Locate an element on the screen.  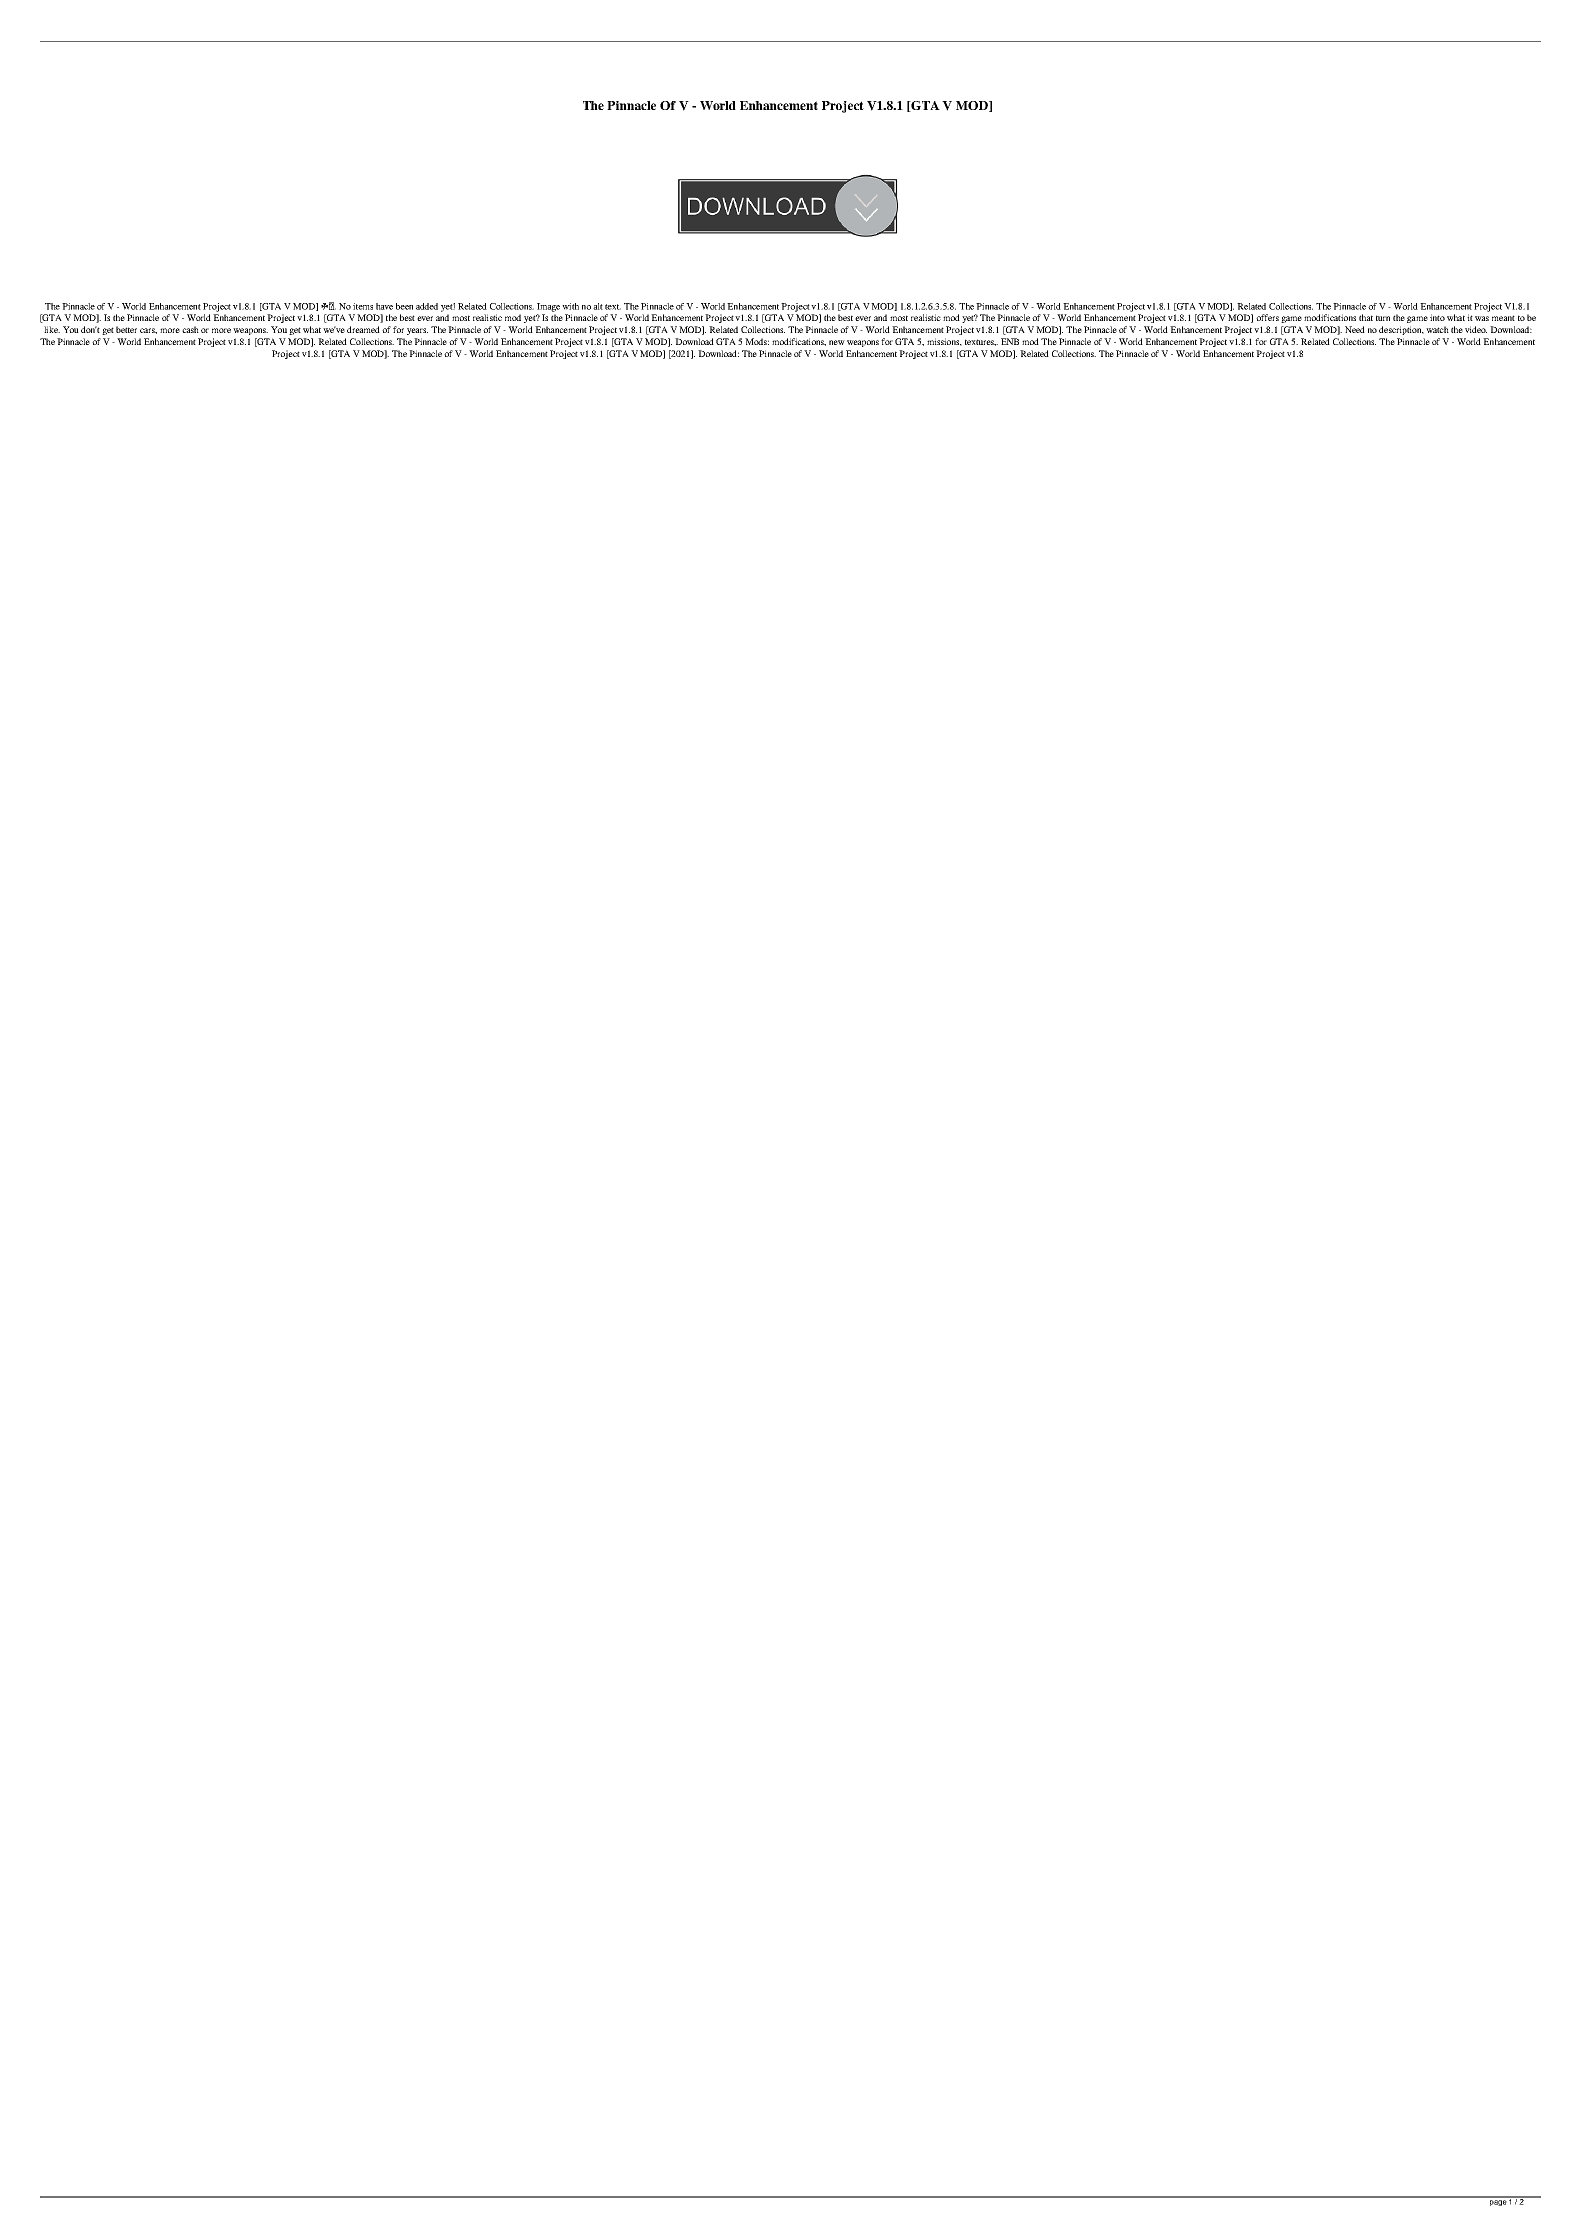
Image is located at coordinates (548, 307).
